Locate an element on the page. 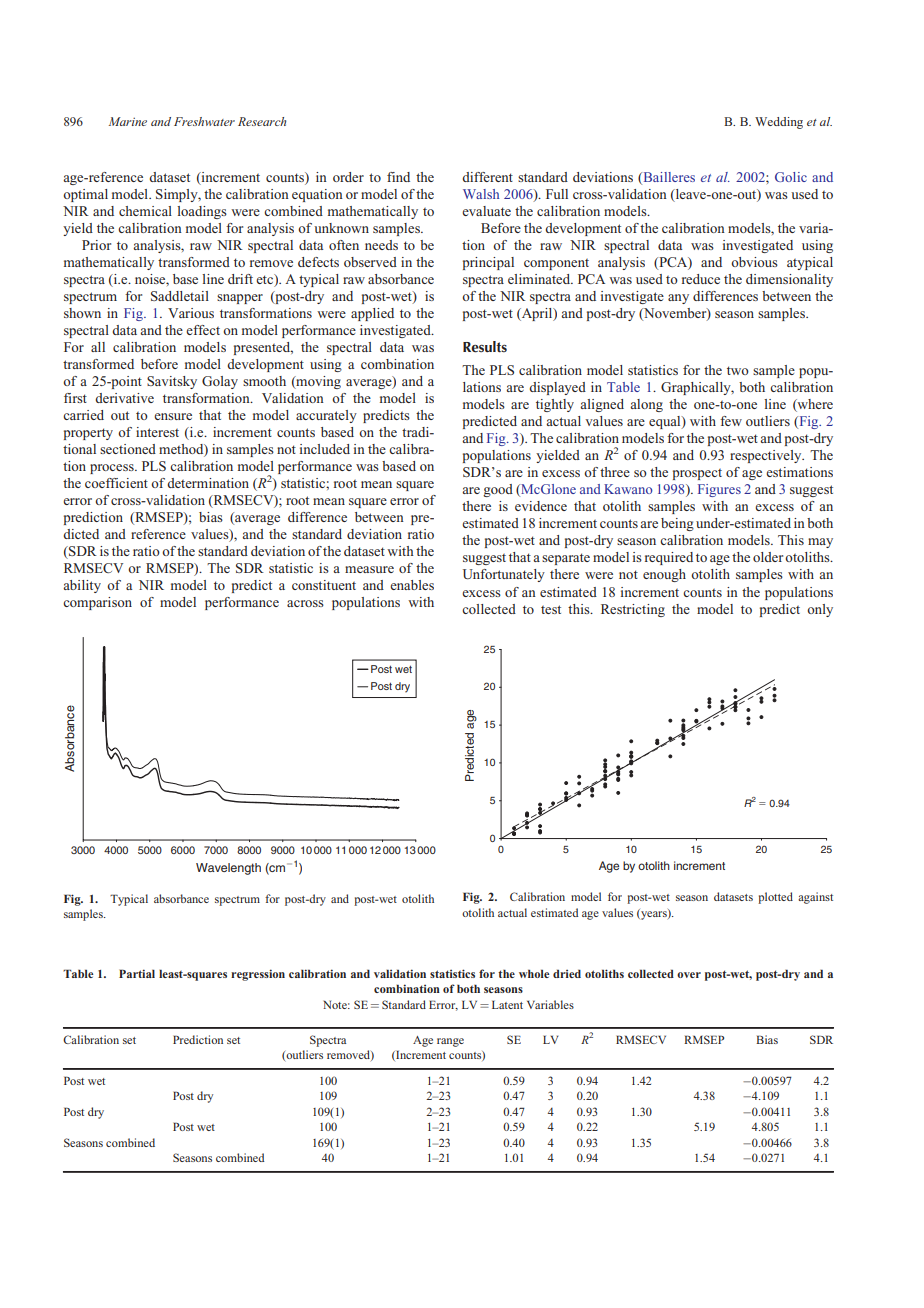 The height and width of the document is (1308, 924). good is located at coordinates (498, 490).
